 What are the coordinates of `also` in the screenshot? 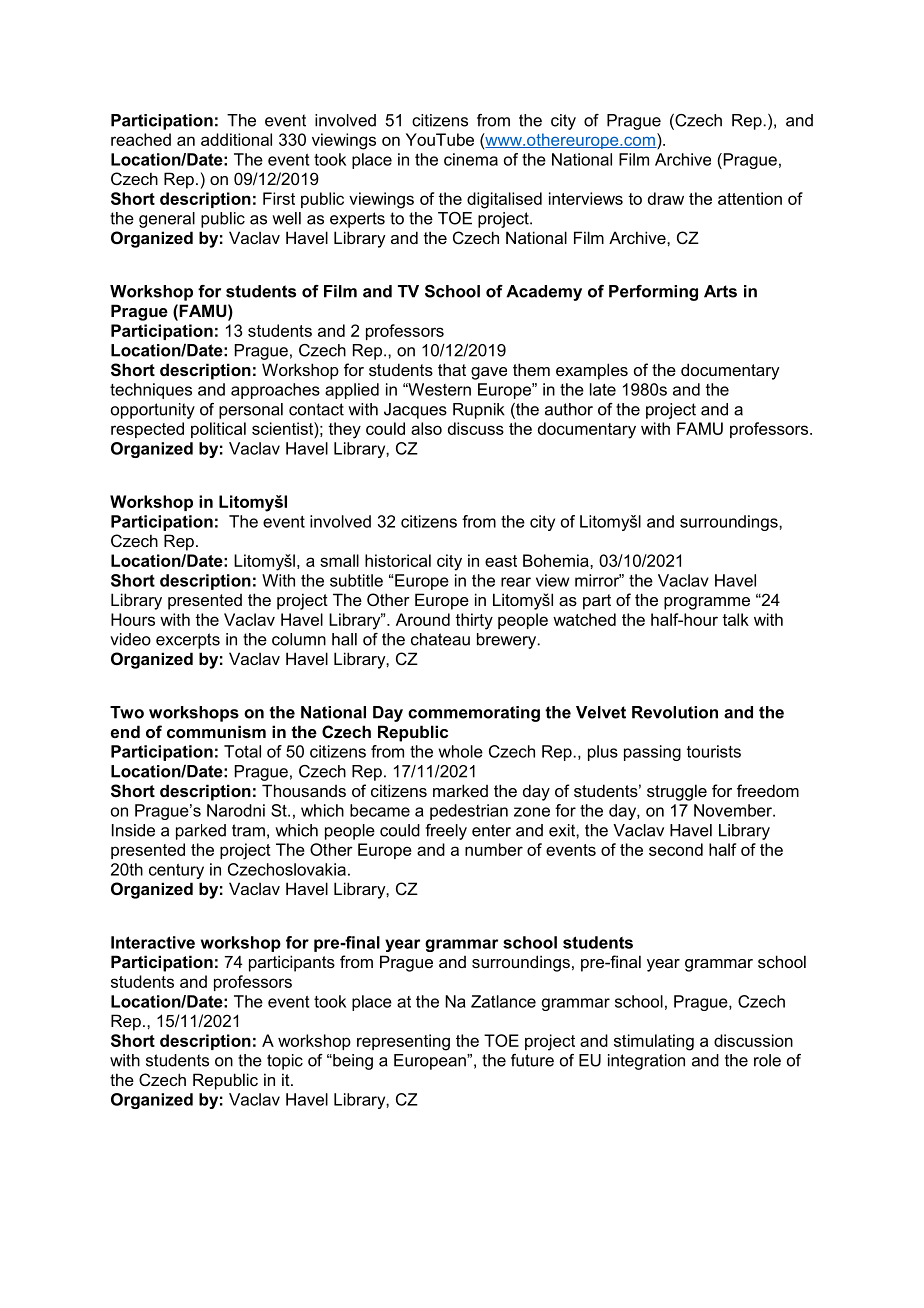 It's located at (426, 428).
